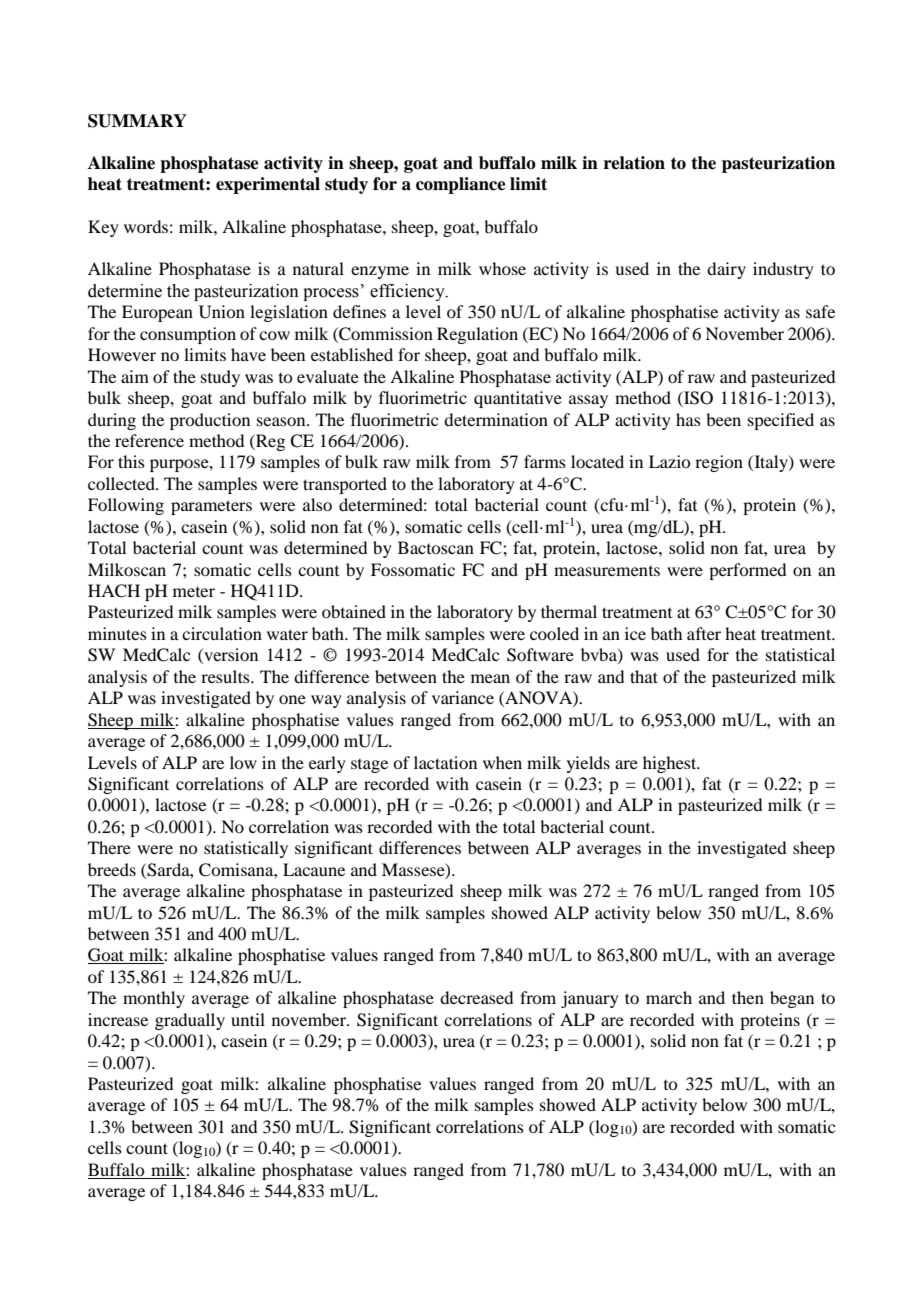 The height and width of the screenshot is (1308, 924). Describe the element at coordinates (726, 270) in the screenshot. I see `dairy` at that location.
